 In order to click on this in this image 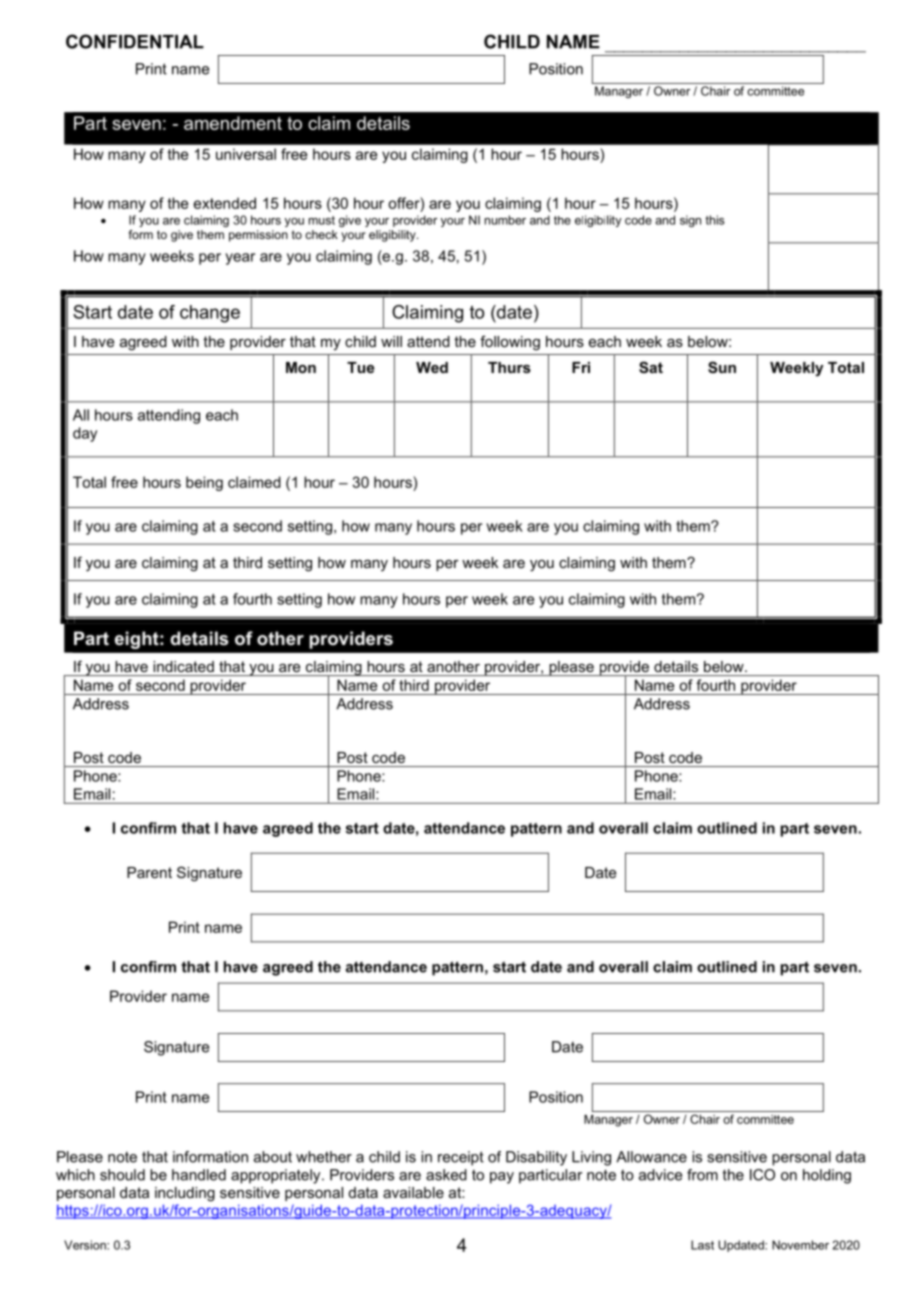, I will do `click(715, 220)`.
